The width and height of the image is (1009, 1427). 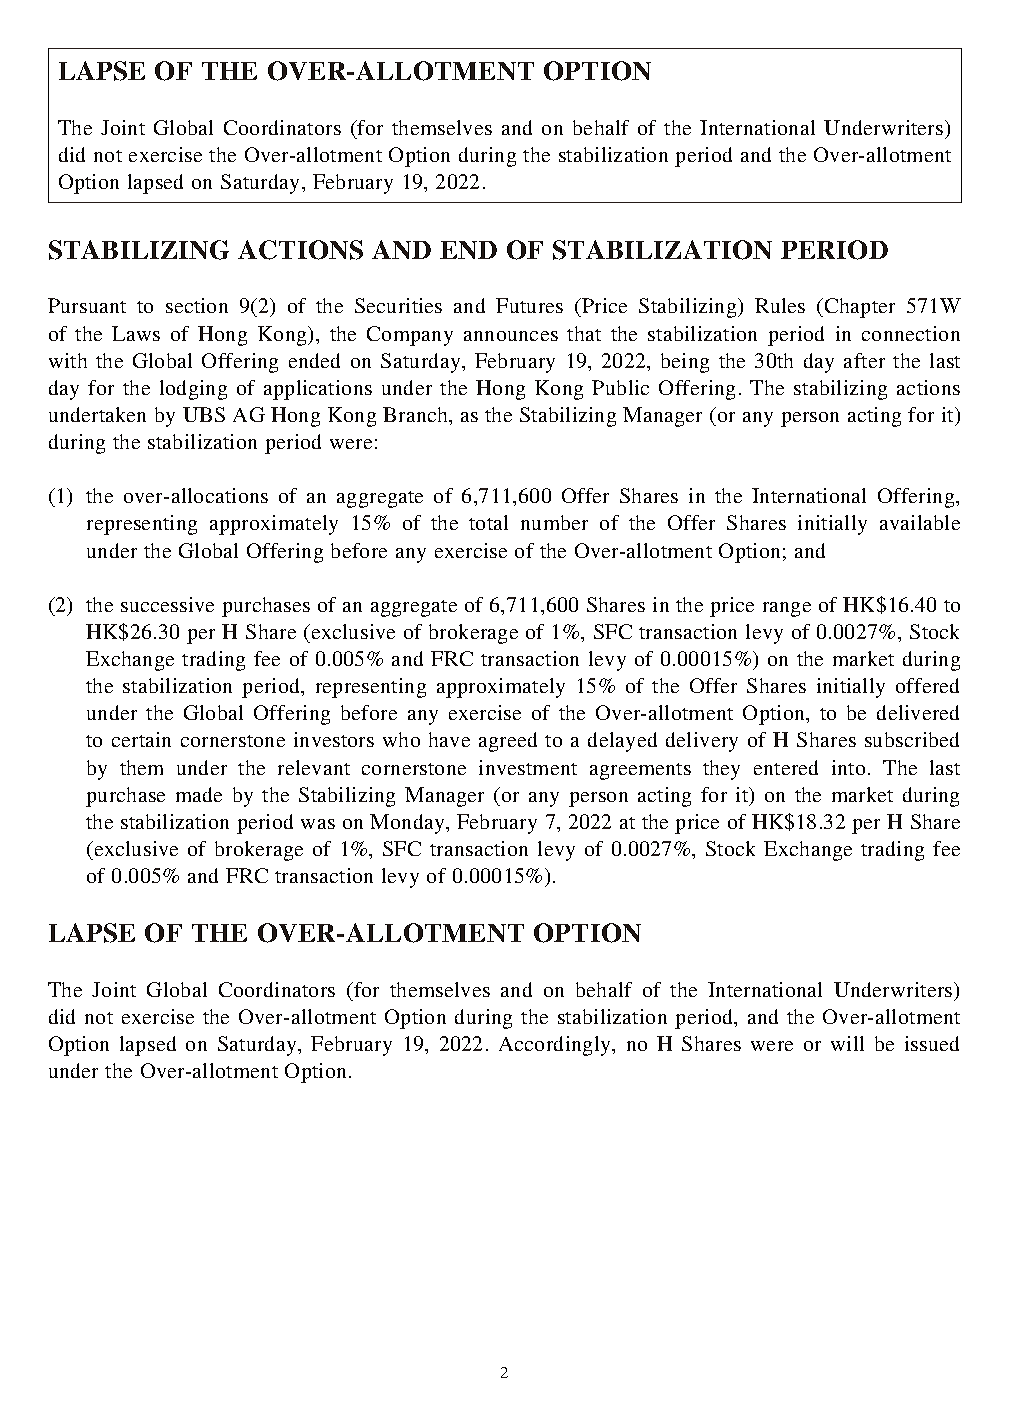 I want to click on successive, so click(x=167, y=604).
